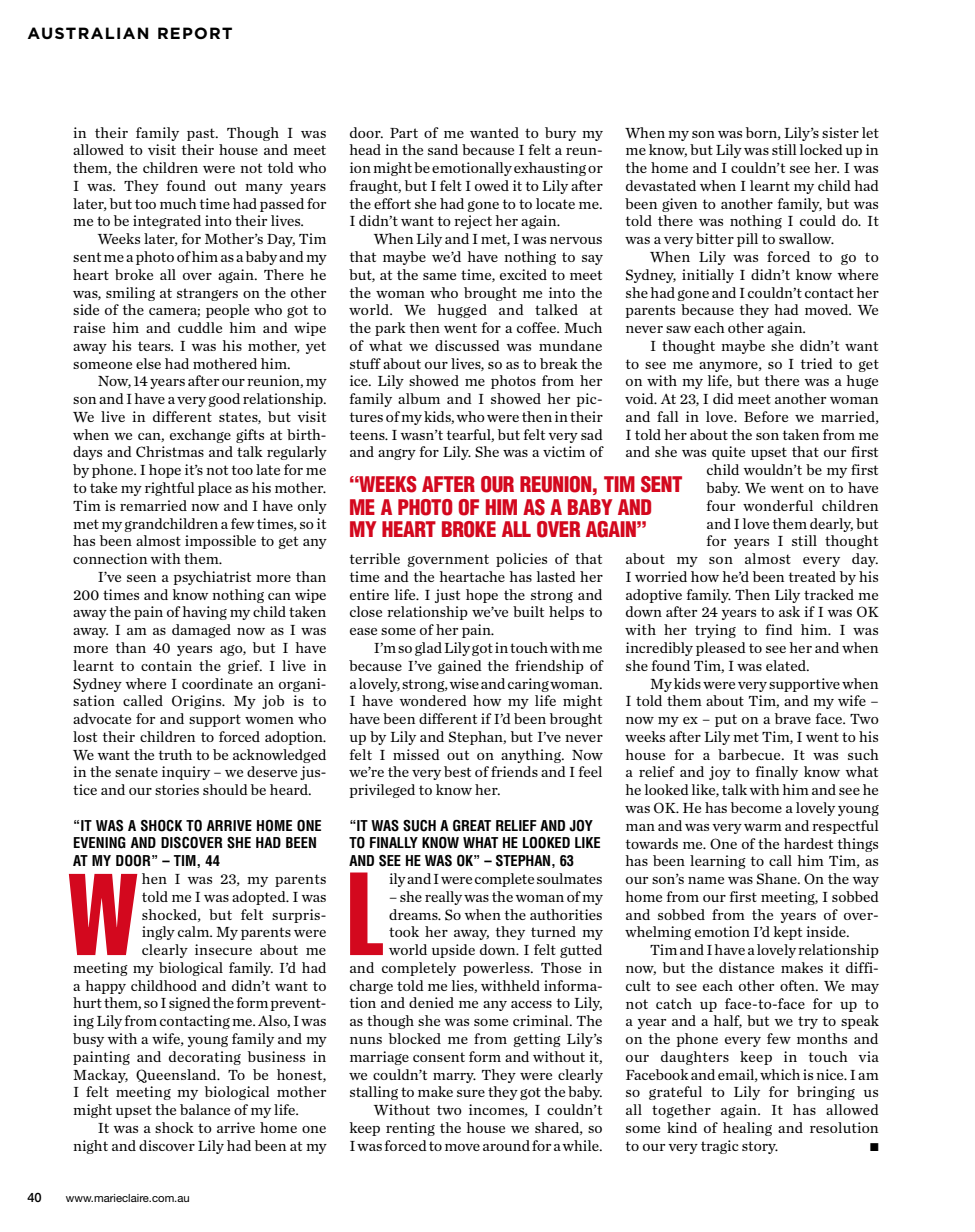 The image size is (975, 1232). Describe the element at coordinates (447, 596) in the screenshot. I see `just` at that location.
